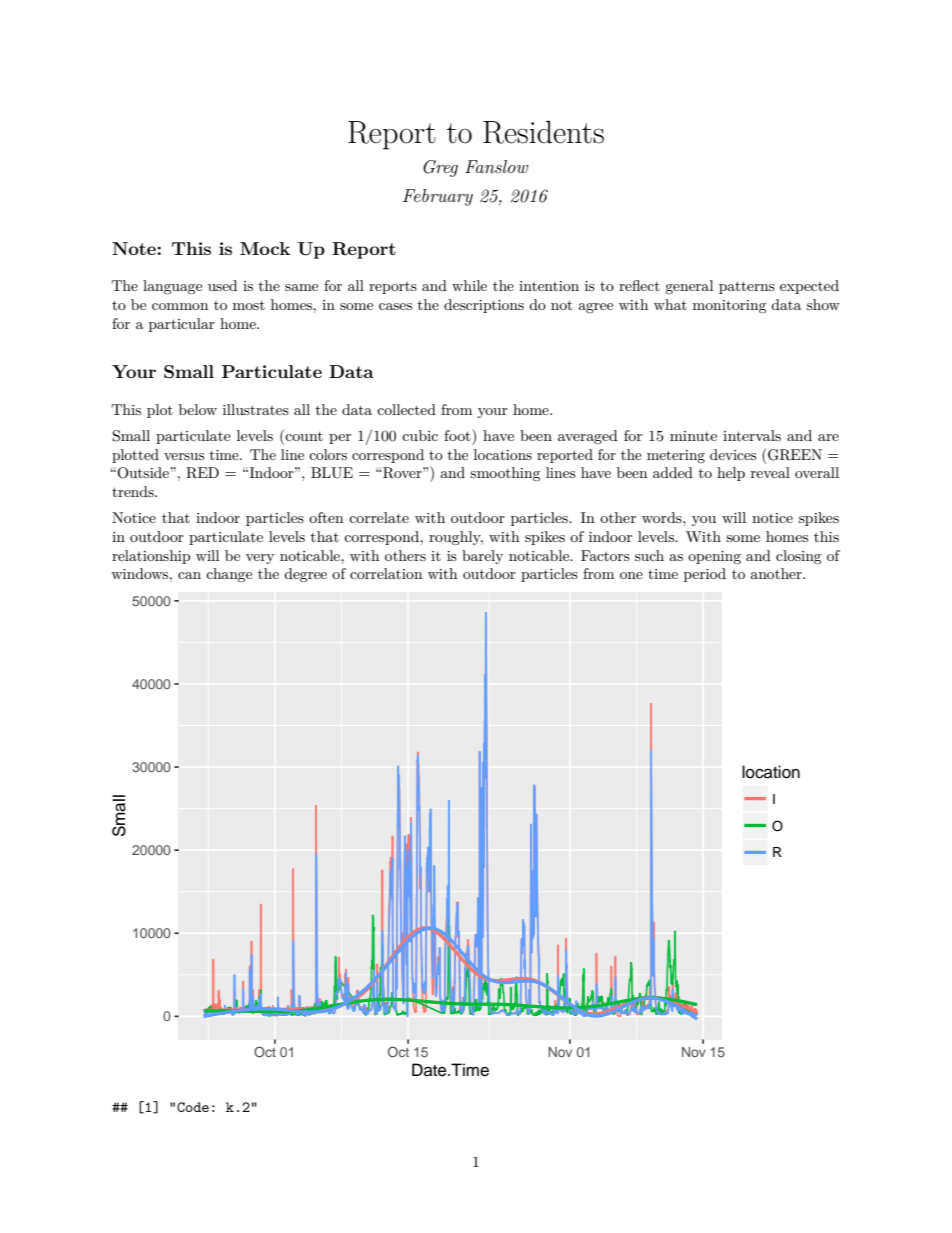  What do you see at coordinates (265, 248) in the image?
I see `Mock` at bounding box center [265, 248].
